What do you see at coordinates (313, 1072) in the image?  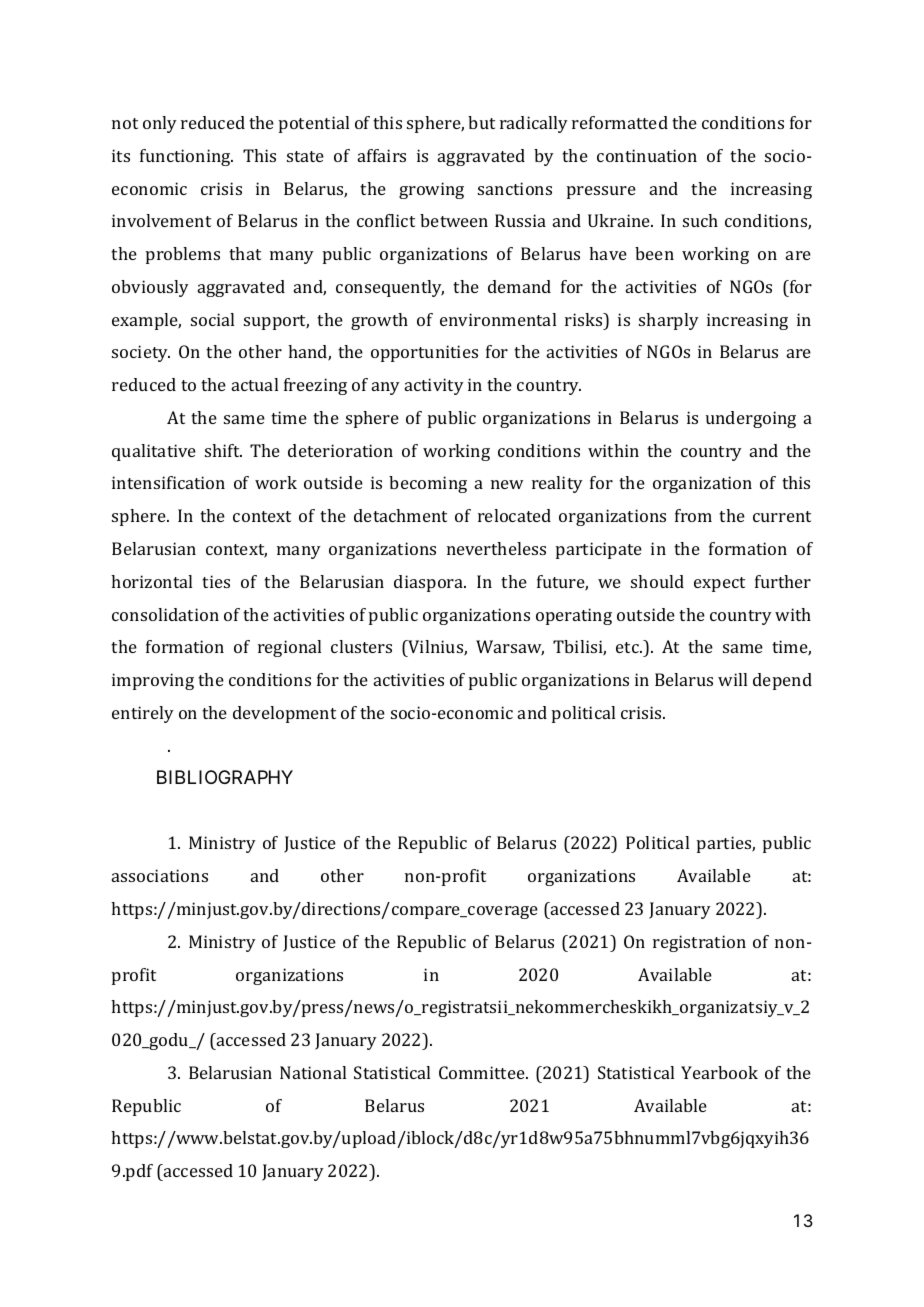 I see `National` at bounding box center [313, 1072].
